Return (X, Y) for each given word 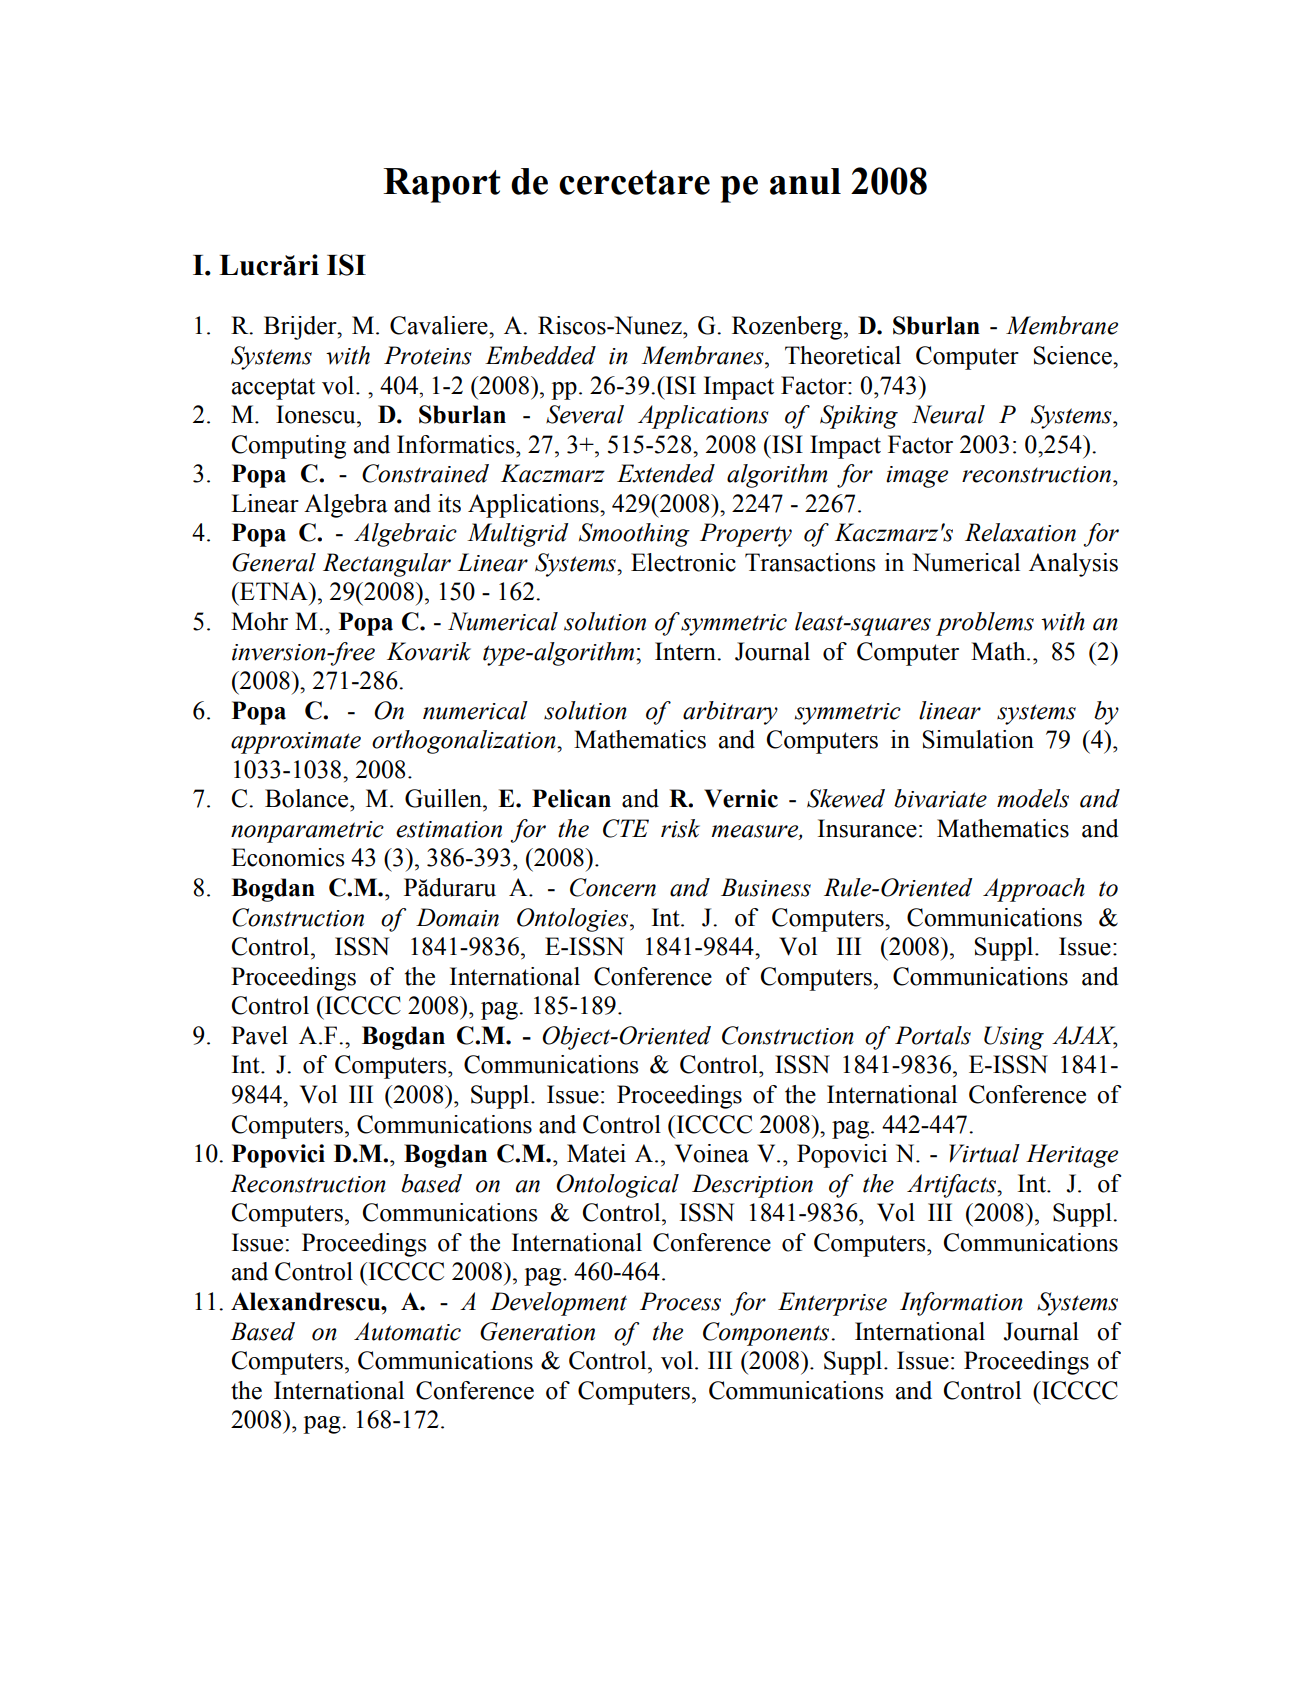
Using (1014, 1038)
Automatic (407, 1331)
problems (985, 624)
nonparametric (307, 832)
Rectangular (387, 565)
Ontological (617, 1186)
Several (585, 414)
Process (680, 1301)
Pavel (259, 1035)
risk (680, 828)
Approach (1034, 890)
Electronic (683, 562)
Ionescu (317, 414)
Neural (948, 414)
